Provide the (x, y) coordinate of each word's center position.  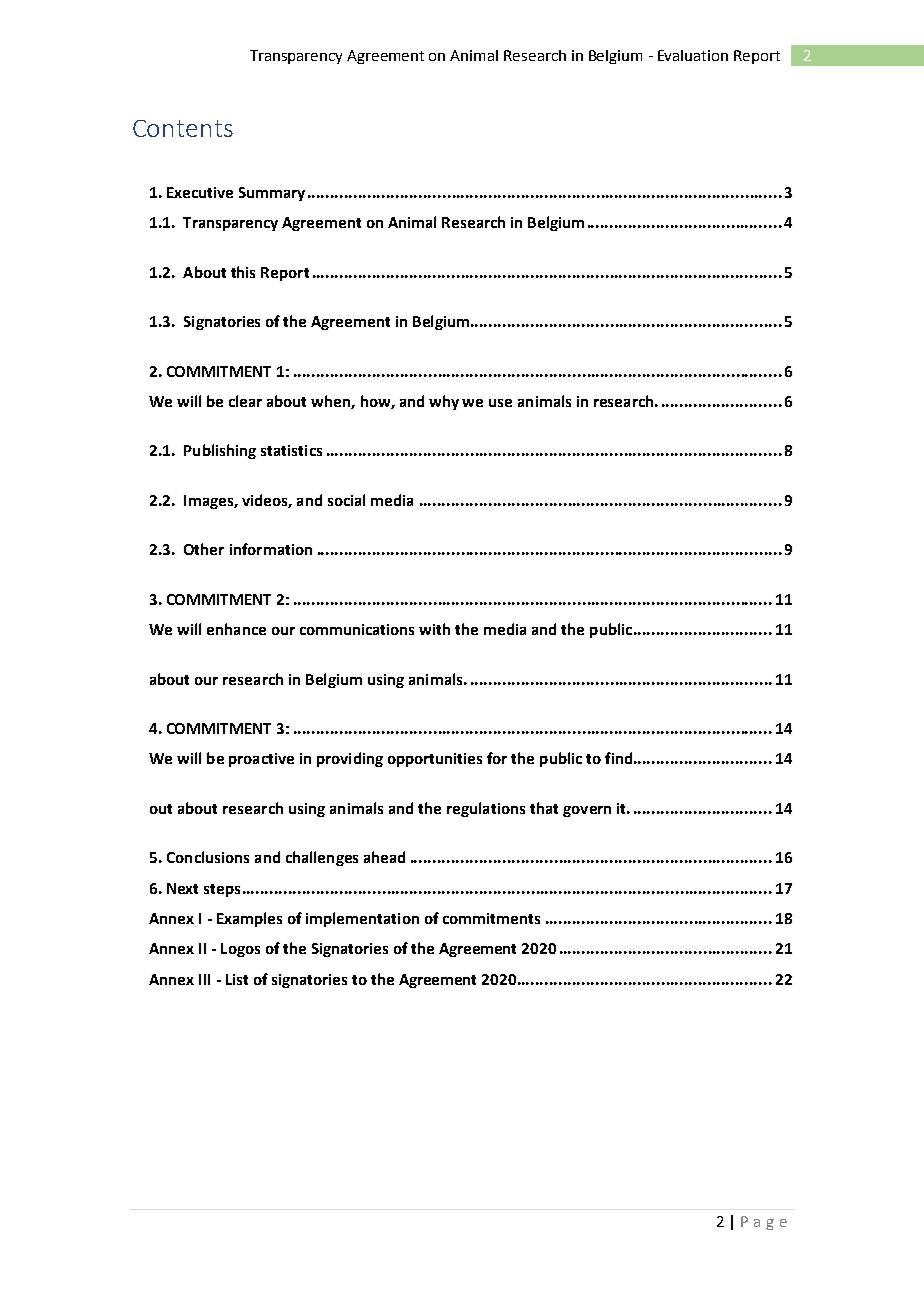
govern (587, 811)
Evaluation (693, 55)
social (346, 500)
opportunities (435, 760)
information (271, 549)
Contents (183, 128)
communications (357, 629)
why (444, 402)
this (243, 272)
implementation (362, 919)
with (434, 629)
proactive (261, 760)
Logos (240, 950)
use (500, 403)
